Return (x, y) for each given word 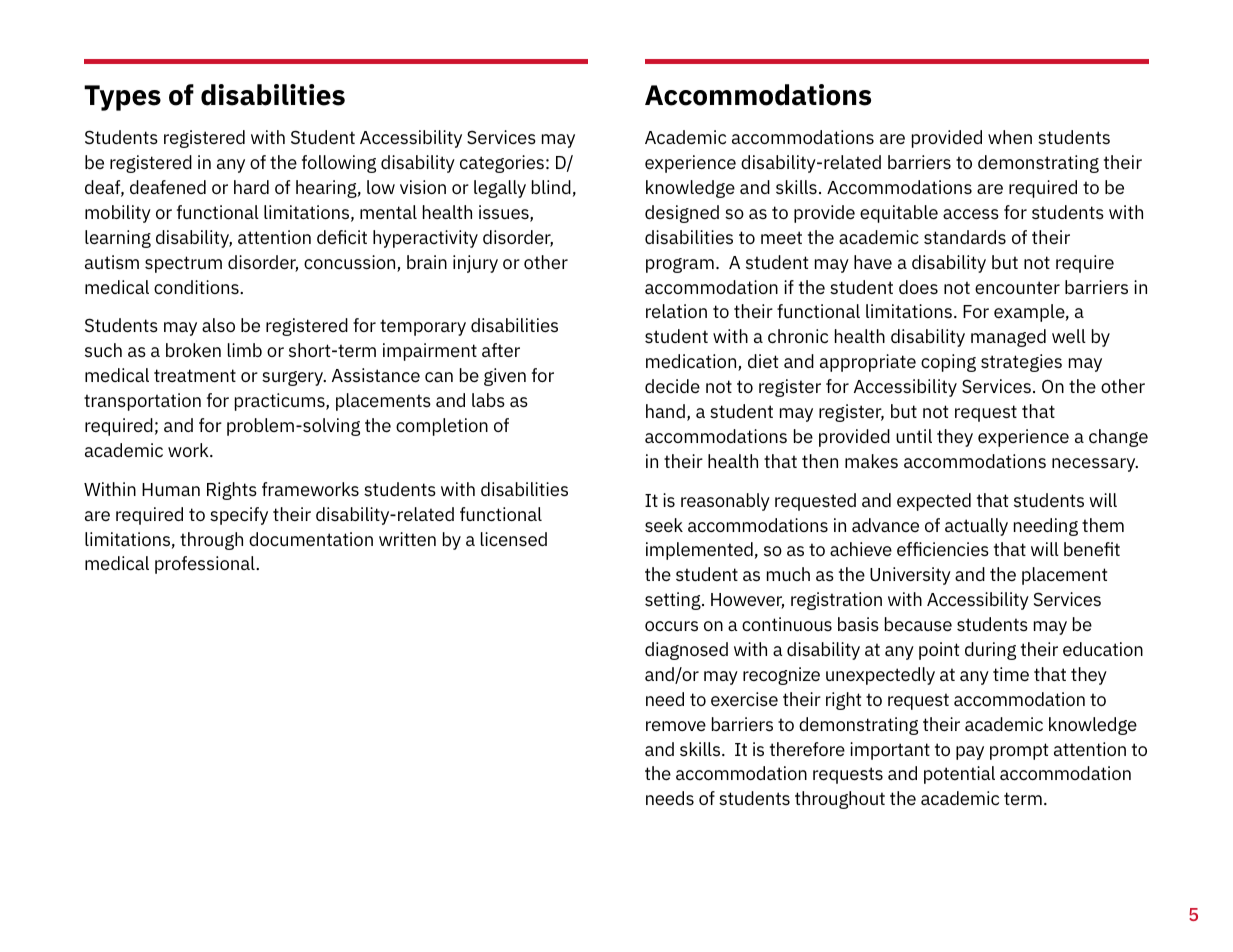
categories (502, 164)
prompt (1019, 751)
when (1010, 137)
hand (665, 411)
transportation (142, 402)
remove (676, 726)
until (914, 436)
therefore (807, 749)
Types (122, 98)
